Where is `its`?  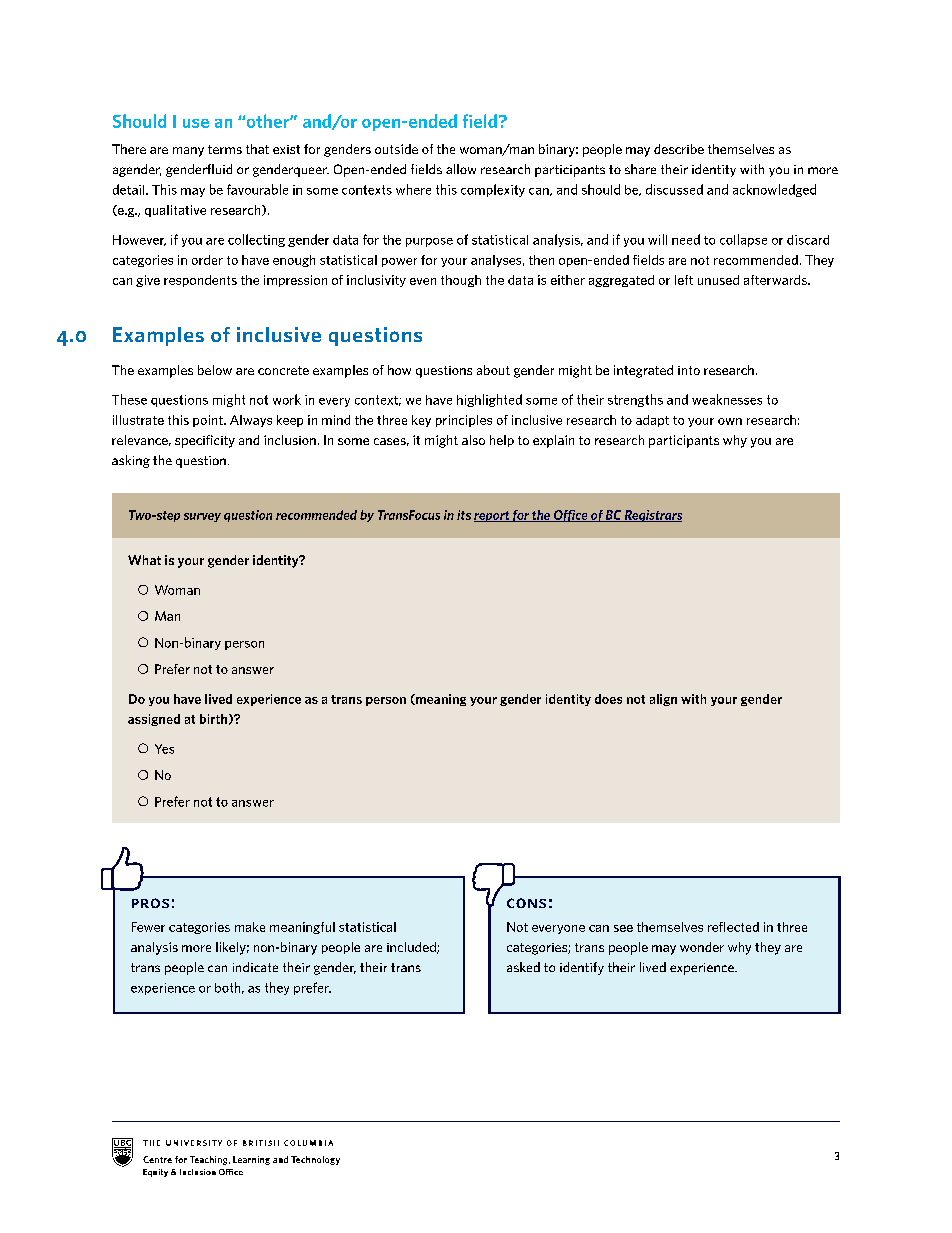
its is located at coordinates (464, 515).
